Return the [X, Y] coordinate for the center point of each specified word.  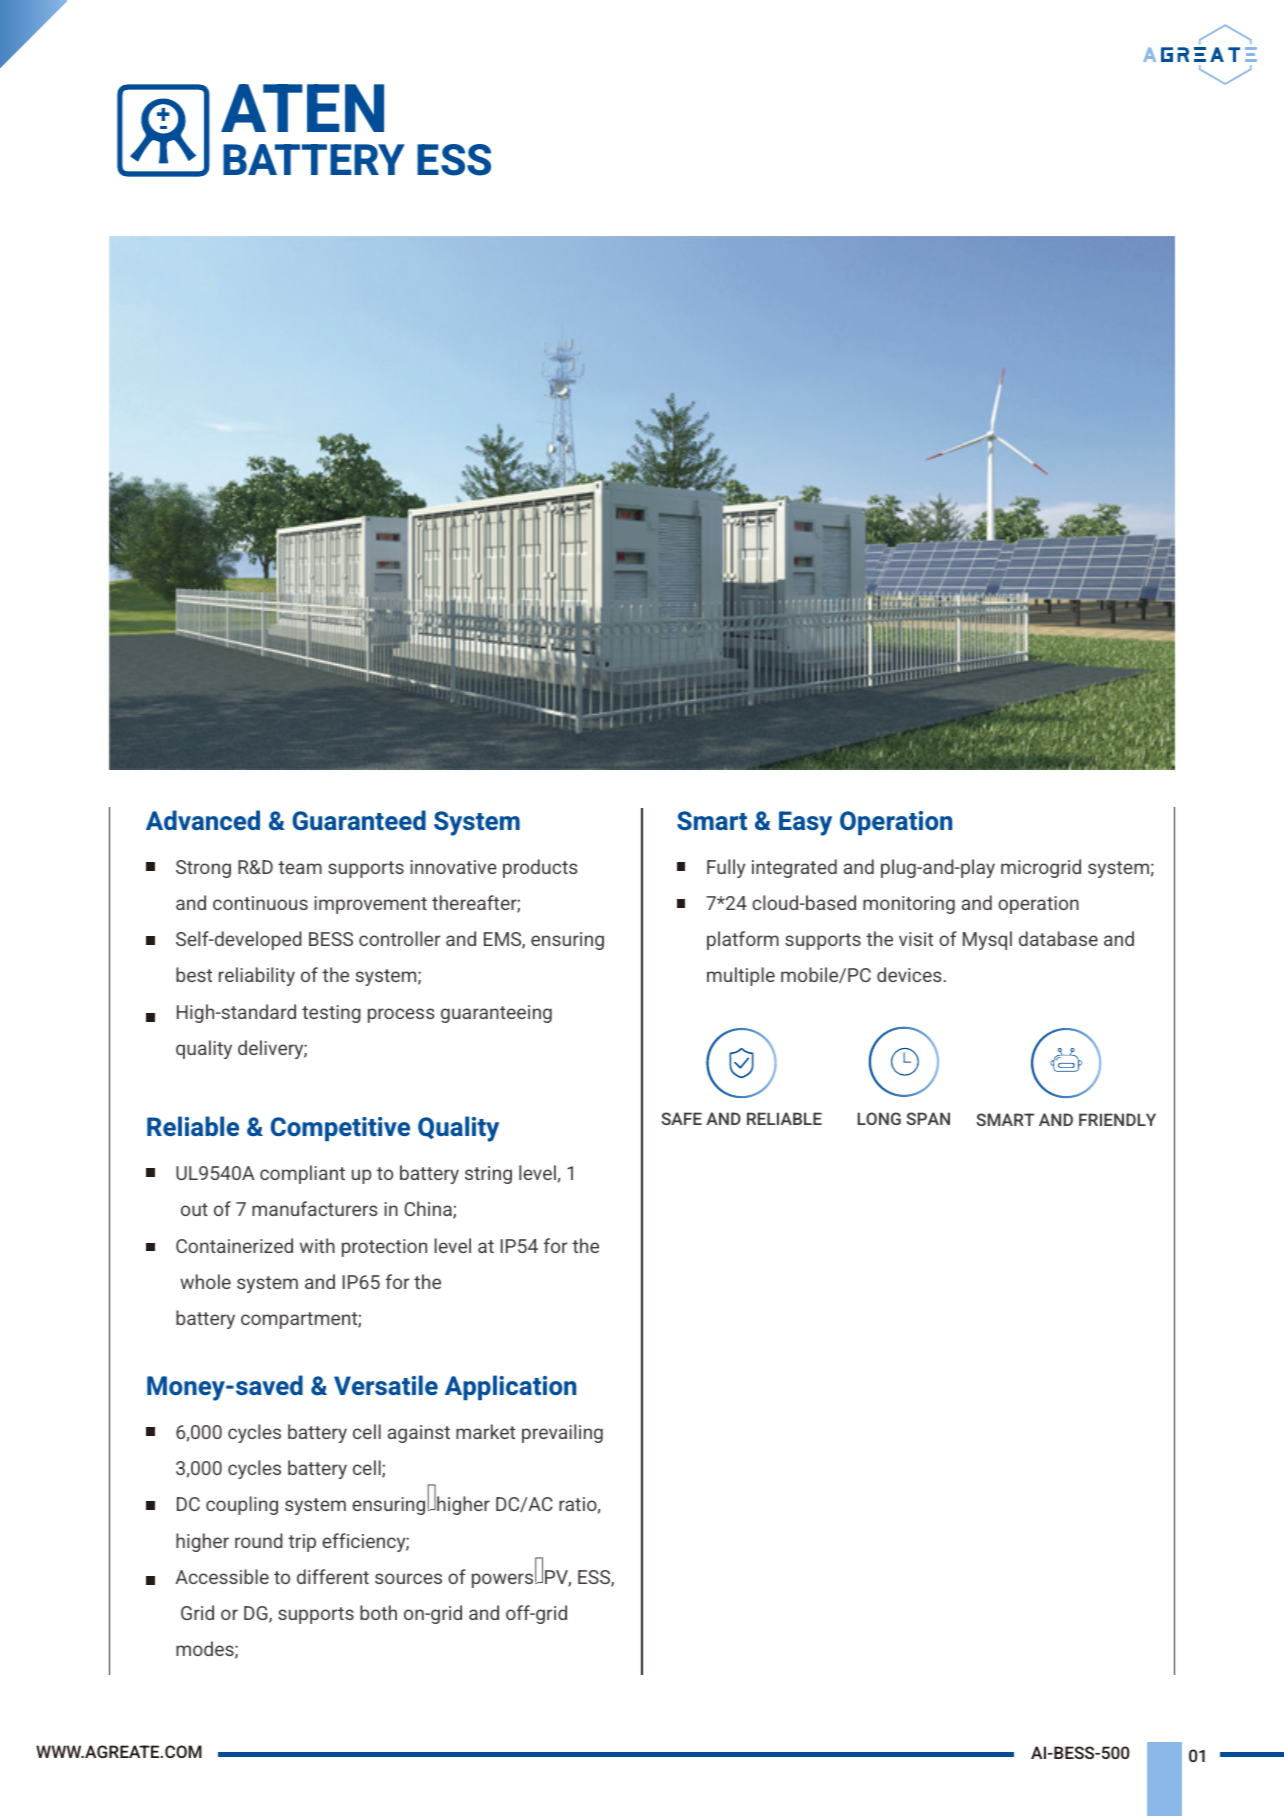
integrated [794, 868]
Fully [726, 868]
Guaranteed [359, 820]
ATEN [302, 108]
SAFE [681, 1118]
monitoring [909, 905]
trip [302, 1543]
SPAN [928, 1118]
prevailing [562, 1433]
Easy [805, 823]
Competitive [340, 1129]
